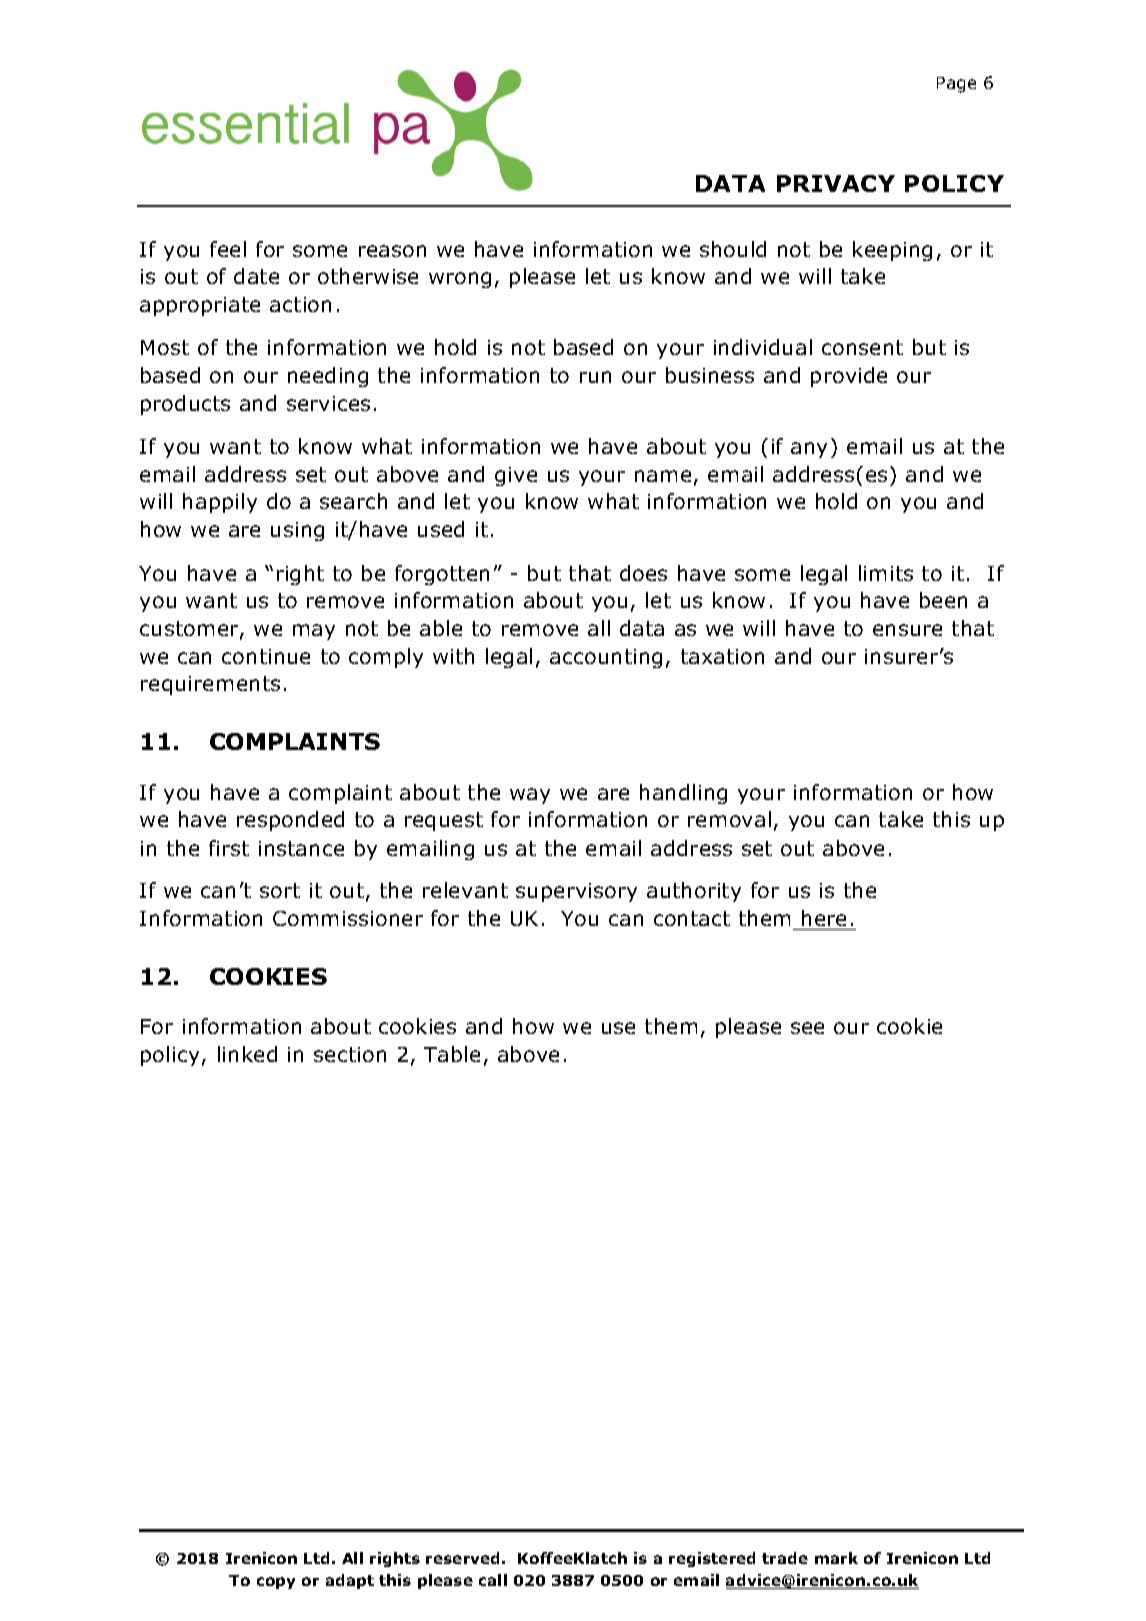 This screenshot has width=1146, height=1621. What do you see at coordinates (290, 821) in the screenshot?
I see `responded` at bounding box center [290, 821].
